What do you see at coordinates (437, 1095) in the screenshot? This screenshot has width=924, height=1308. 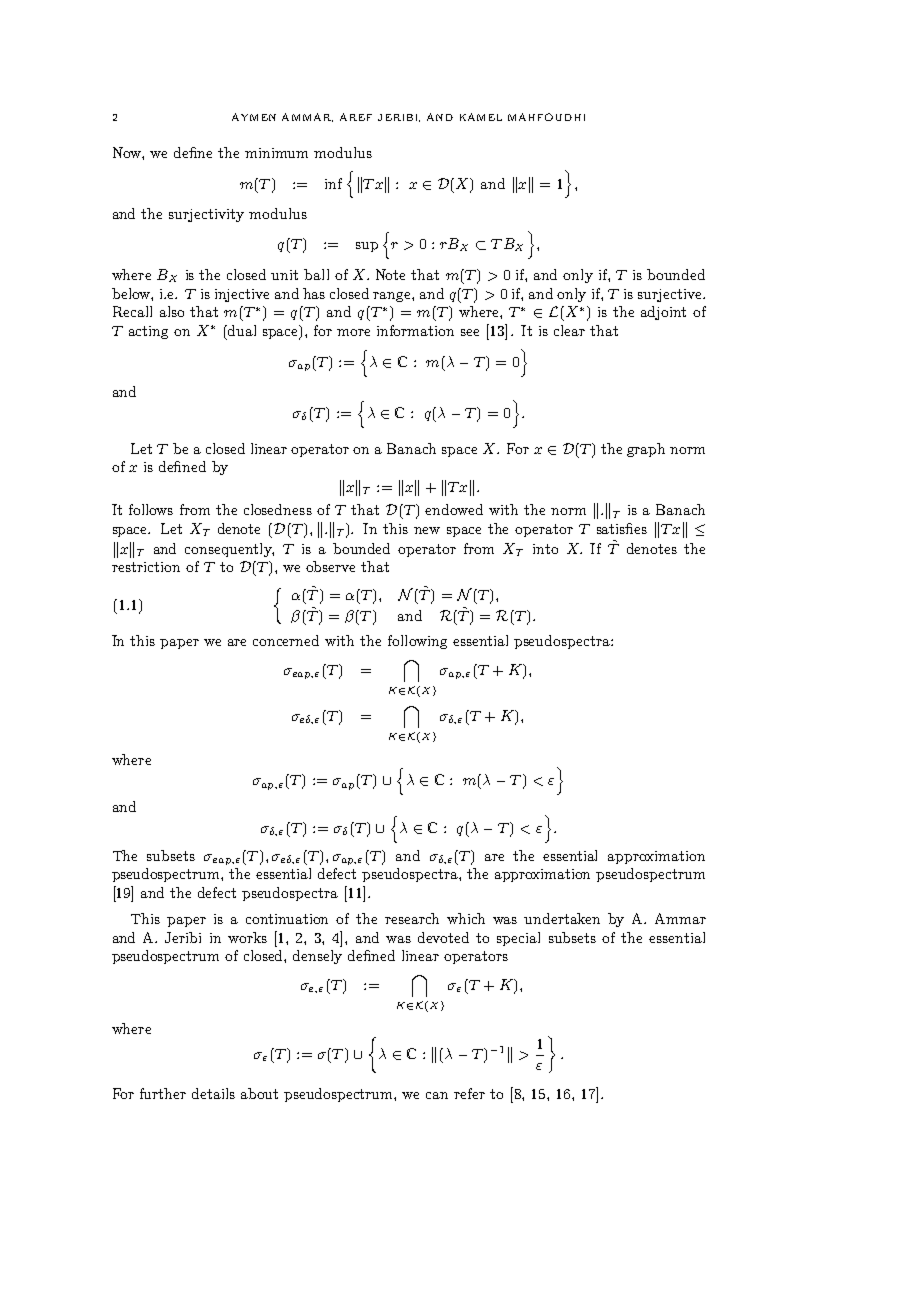 I see `can` at bounding box center [437, 1095].
